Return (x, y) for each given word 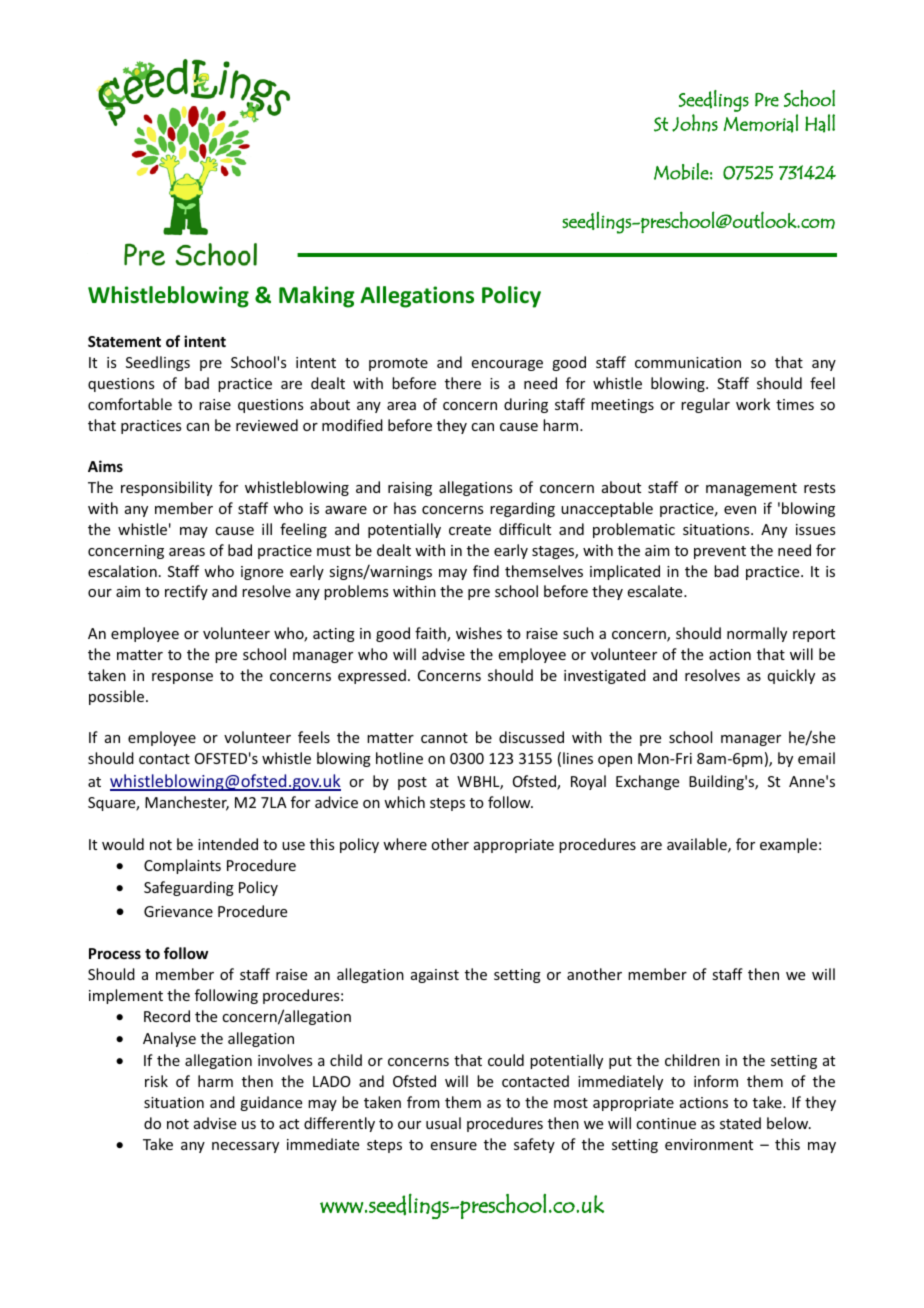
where (405, 844)
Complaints (182, 866)
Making (317, 297)
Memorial (761, 123)
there (463, 383)
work (753, 404)
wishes (479, 633)
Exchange (647, 782)
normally (757, 634)
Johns (695, 123)
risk (156, 1081)
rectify (186, 592)
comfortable (130, 404)
